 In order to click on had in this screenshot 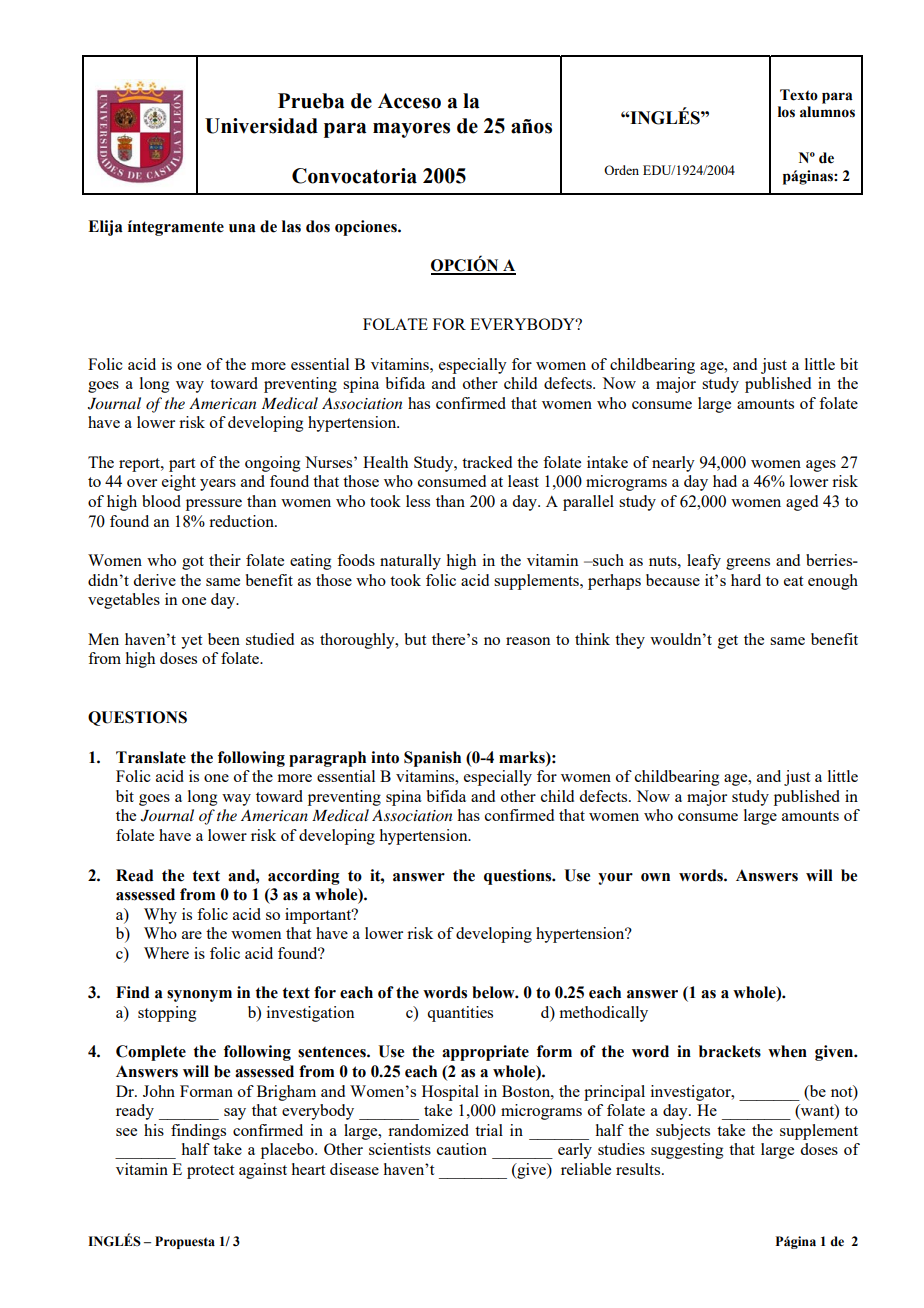, I will do `click(725, 481)`.
